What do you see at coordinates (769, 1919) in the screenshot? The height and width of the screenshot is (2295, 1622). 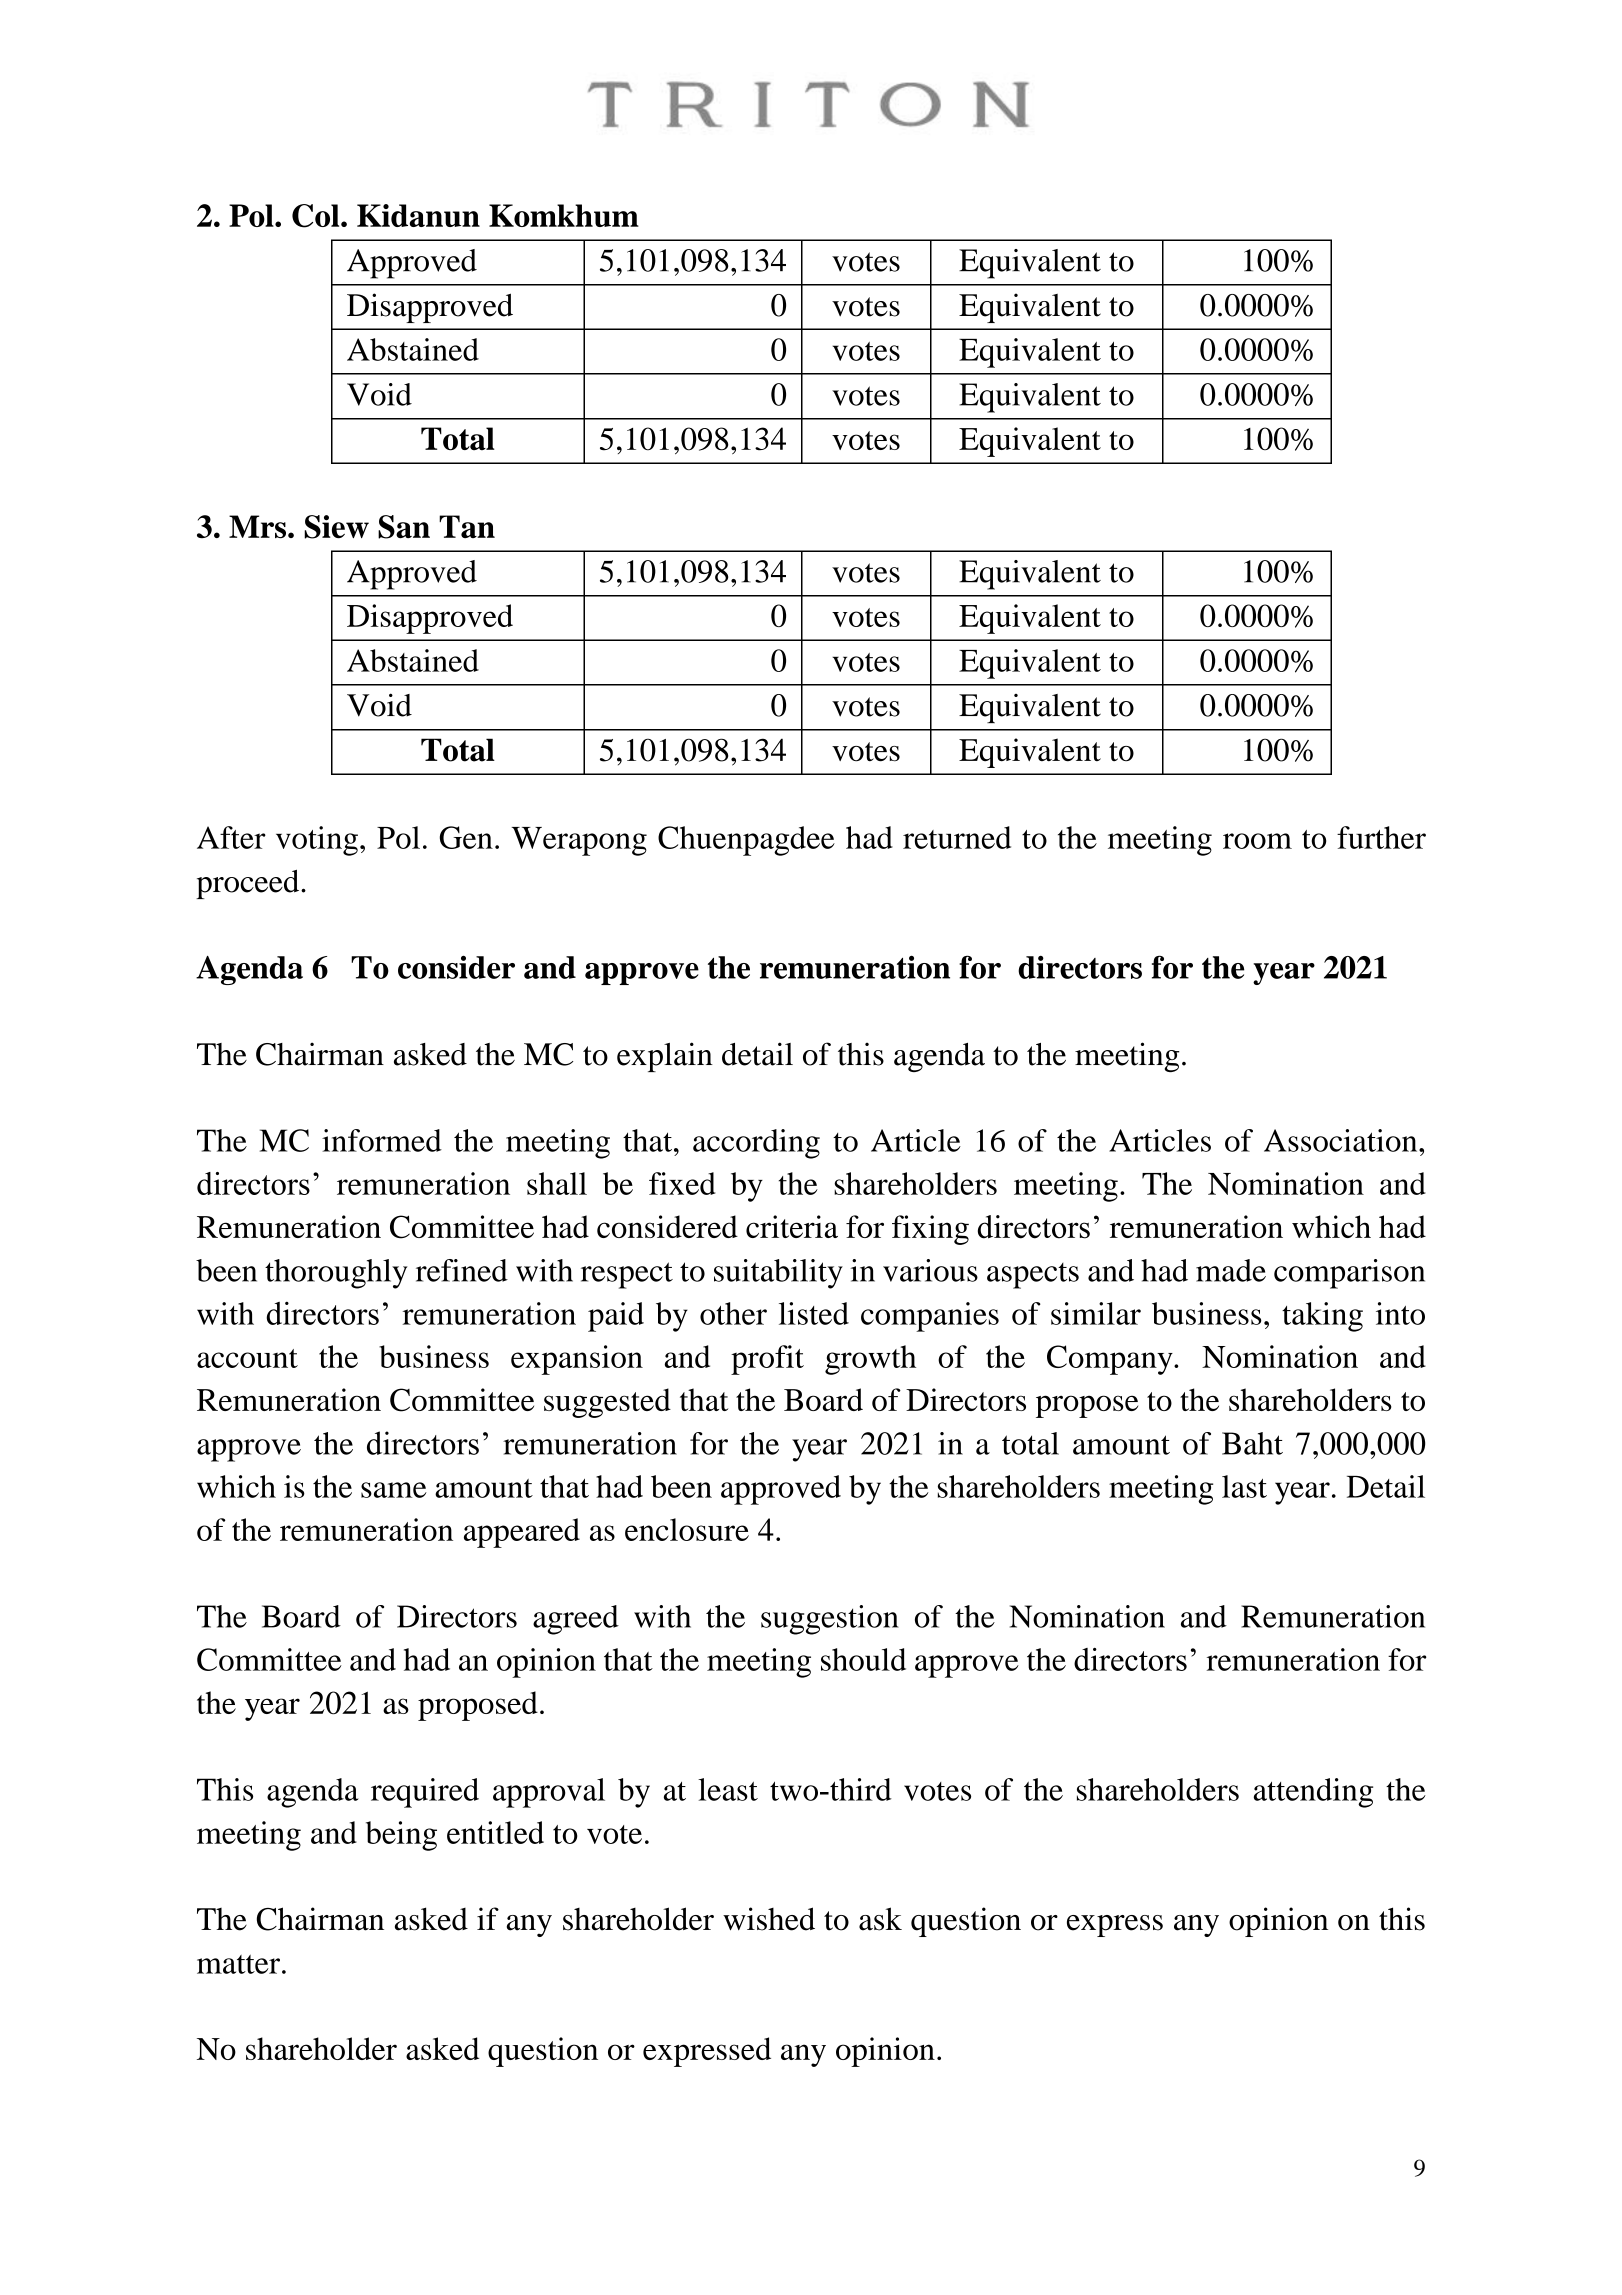 I see `wished` at bounding box center [769, 1919].
